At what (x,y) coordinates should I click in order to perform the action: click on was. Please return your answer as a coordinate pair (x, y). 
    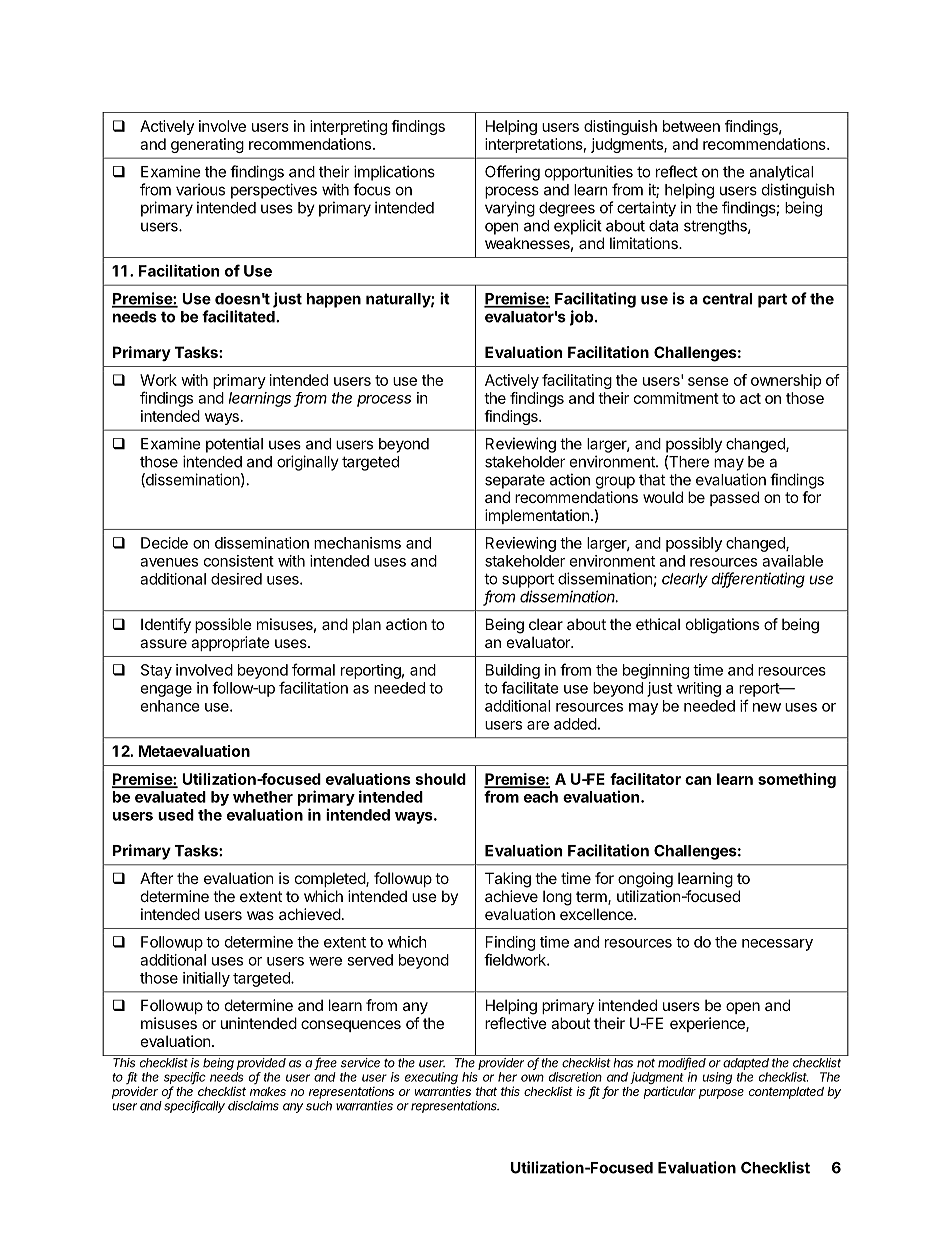
    Looking at the image, I should click on (260, 915).
